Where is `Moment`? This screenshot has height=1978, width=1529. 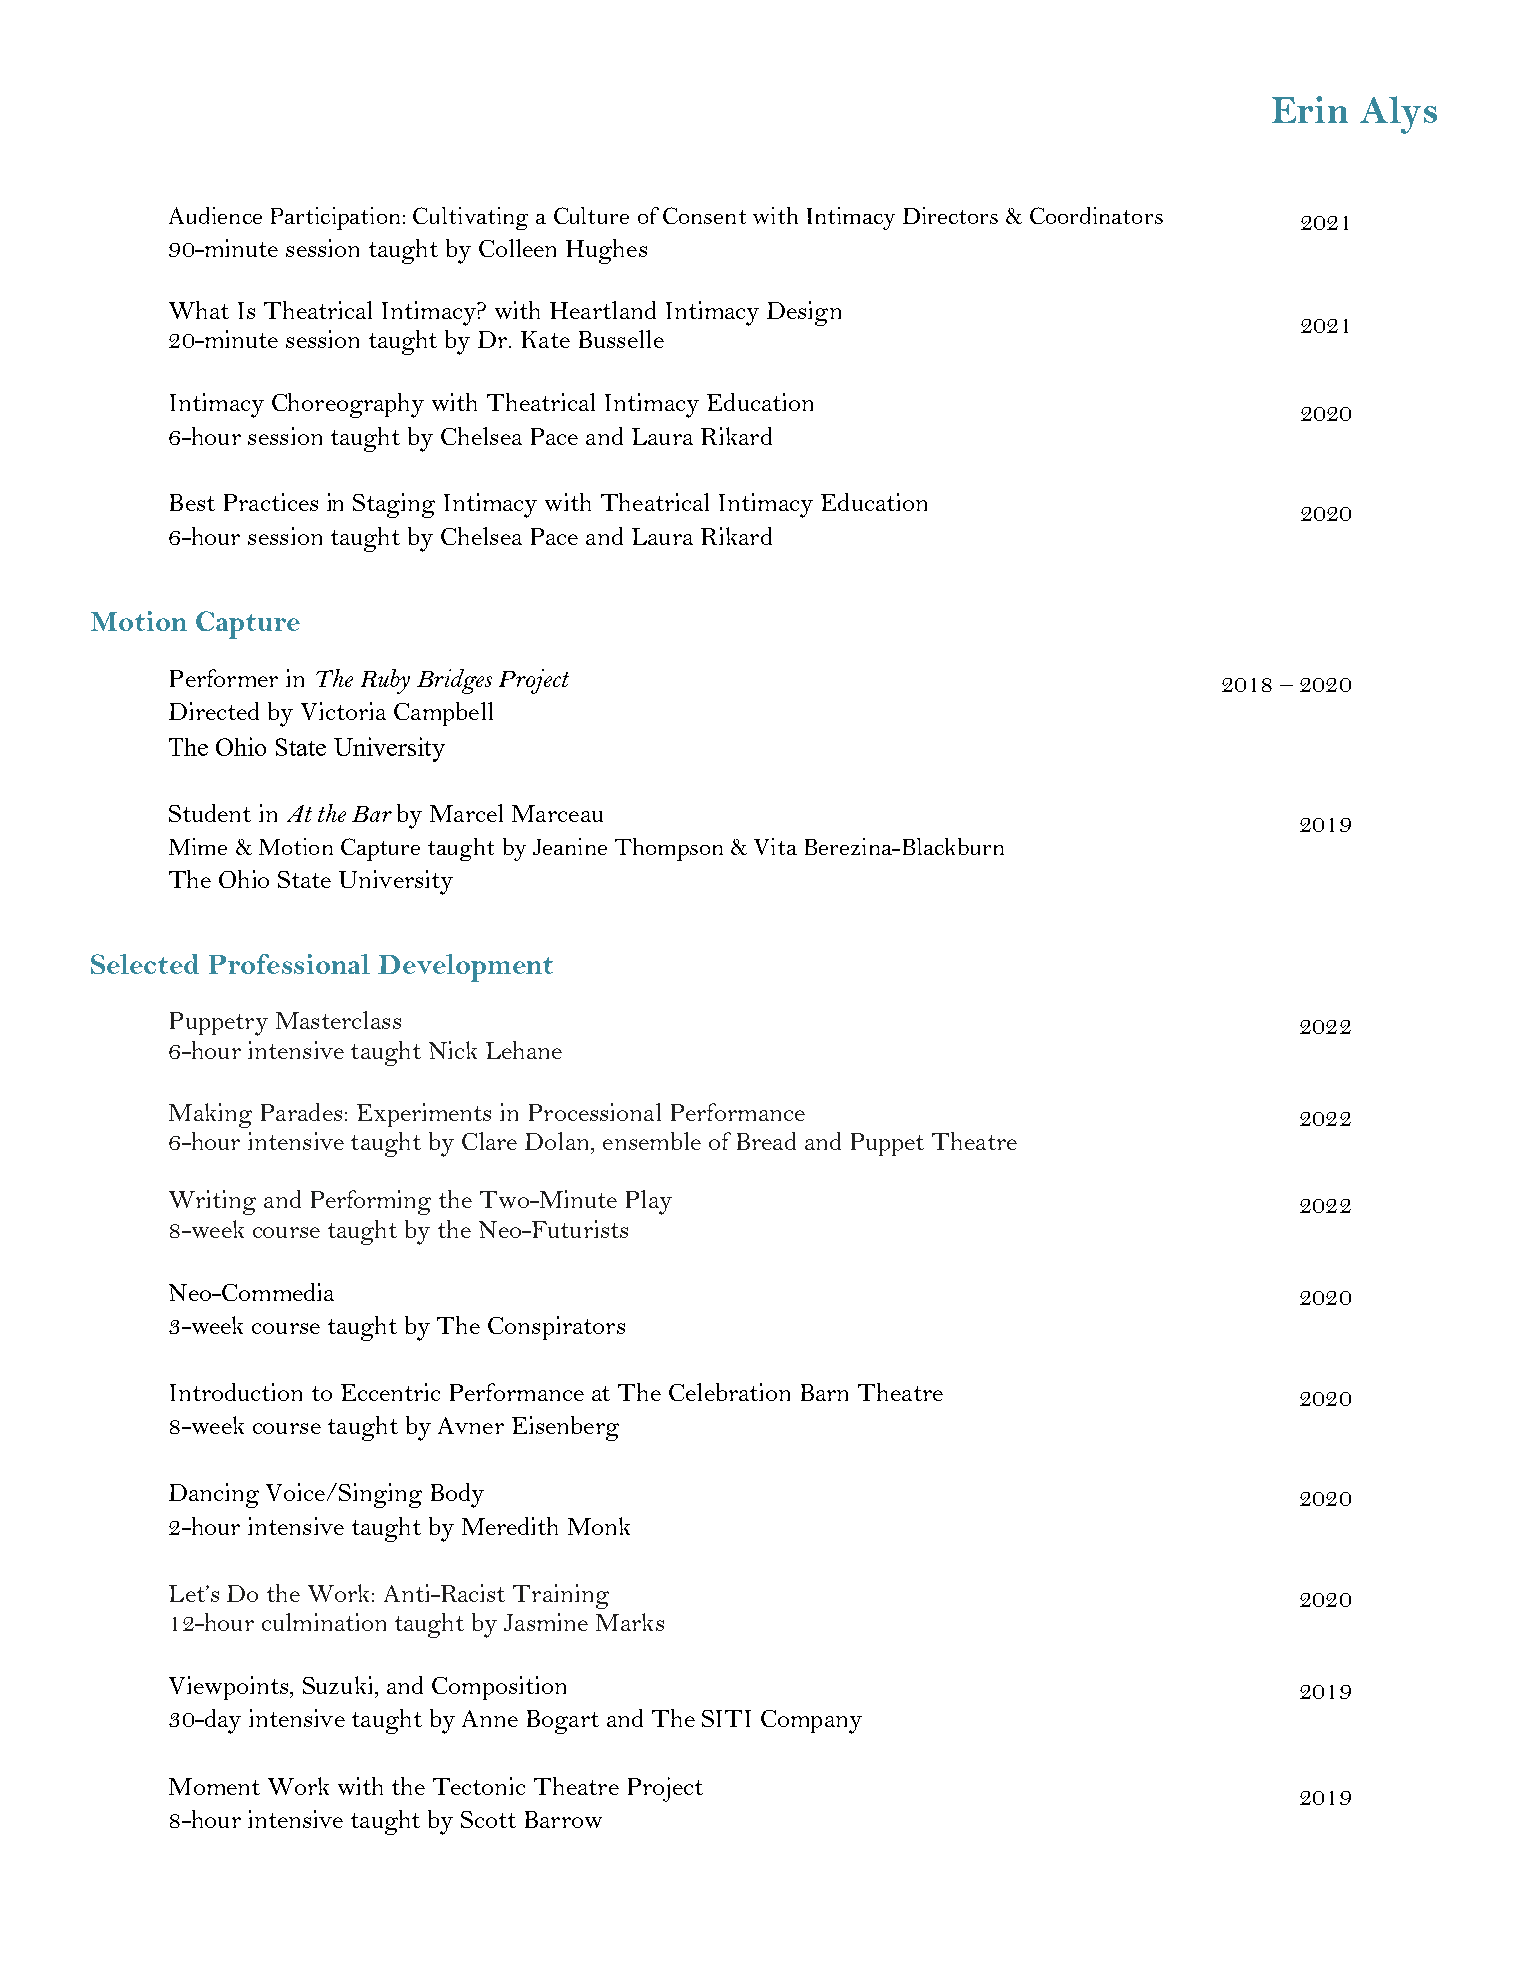 Moment is located at coordinates (214, 1786).
